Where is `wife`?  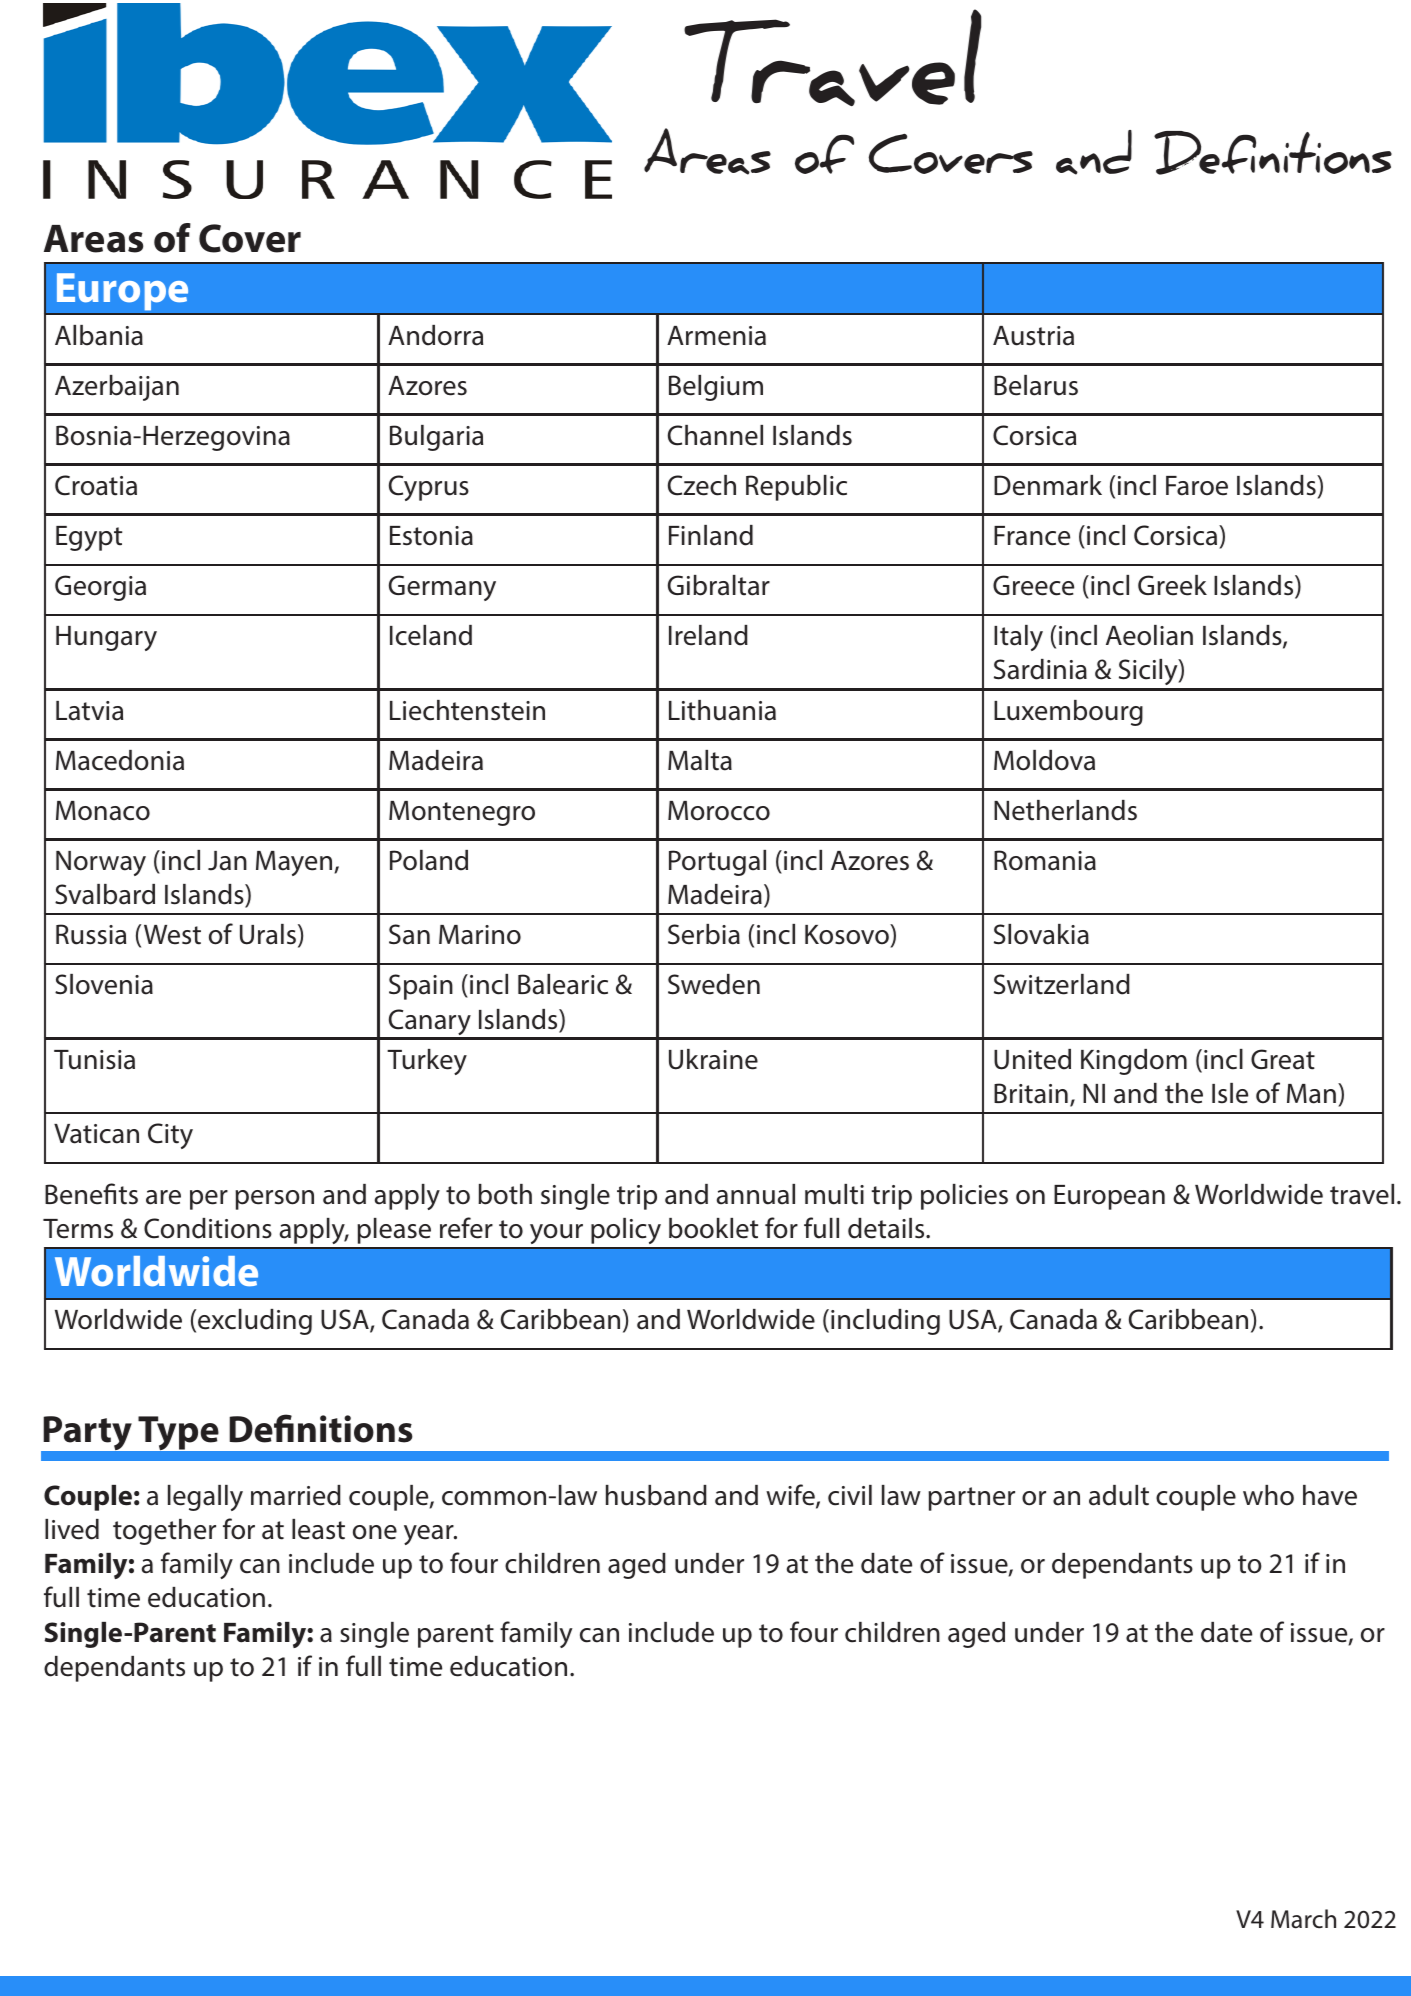
wife is located at coordinates (791, 1496).
